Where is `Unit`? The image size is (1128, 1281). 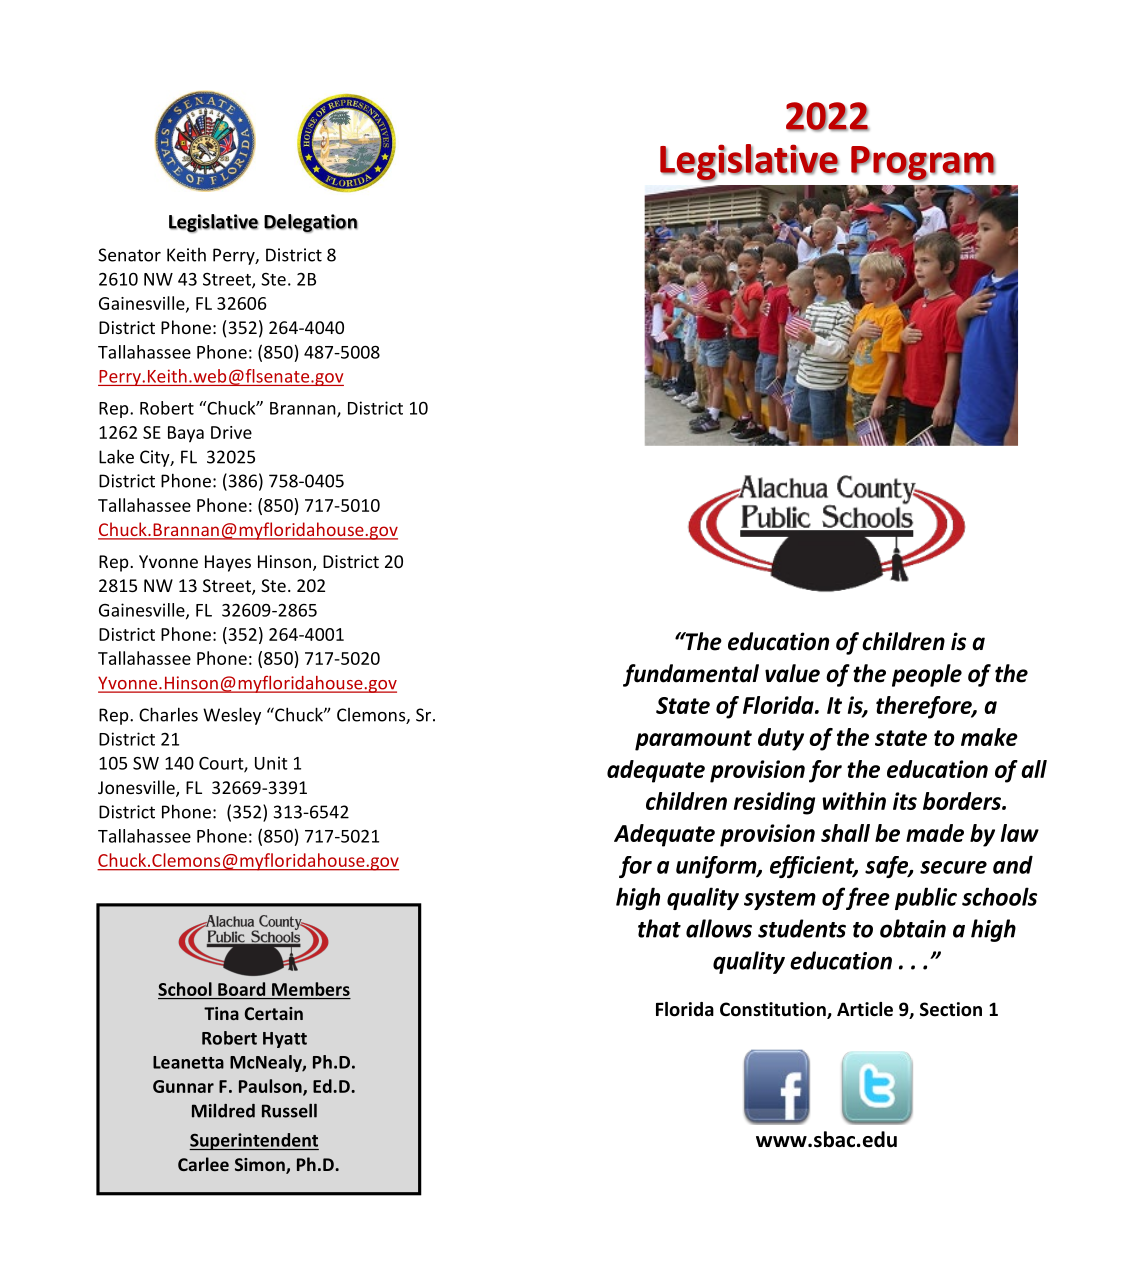 Unit is located at coordinates (271, 763).
